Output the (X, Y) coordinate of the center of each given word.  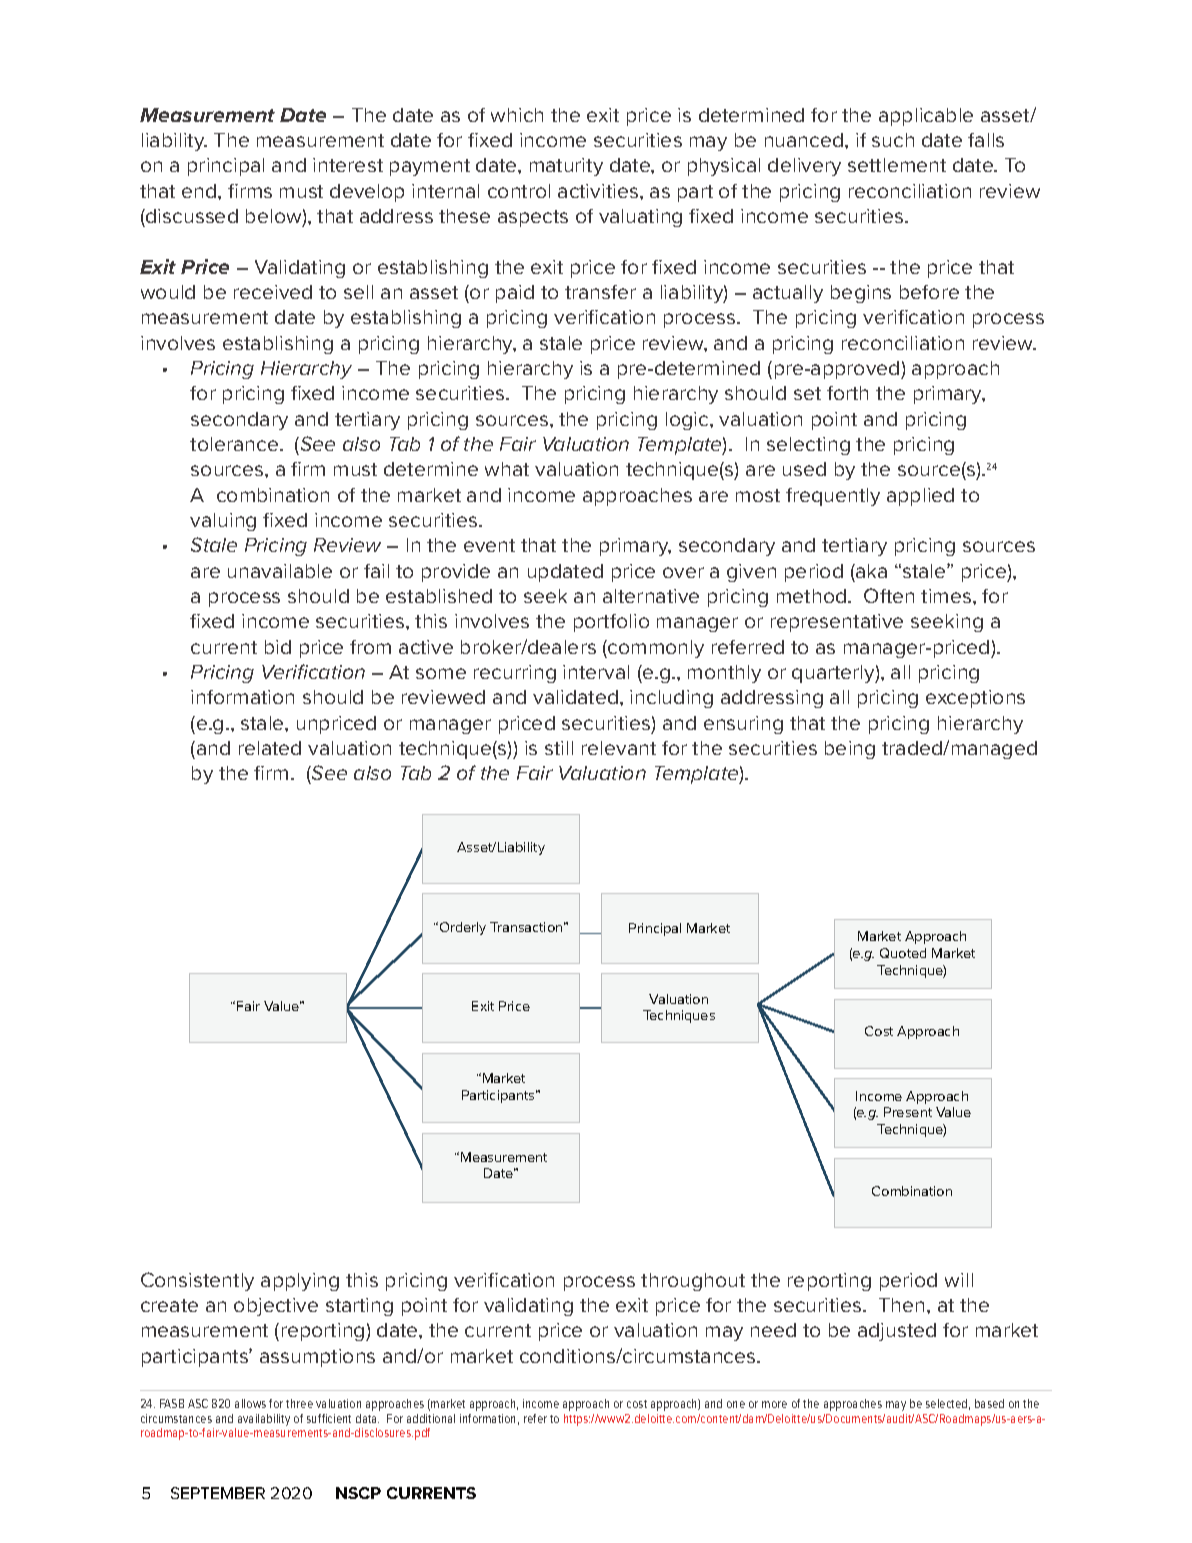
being (850, 750)
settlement (897, 165)
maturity (566, 167)
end (200, 191)
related (270, 748)
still (559, 748)
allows (250, 1403)
